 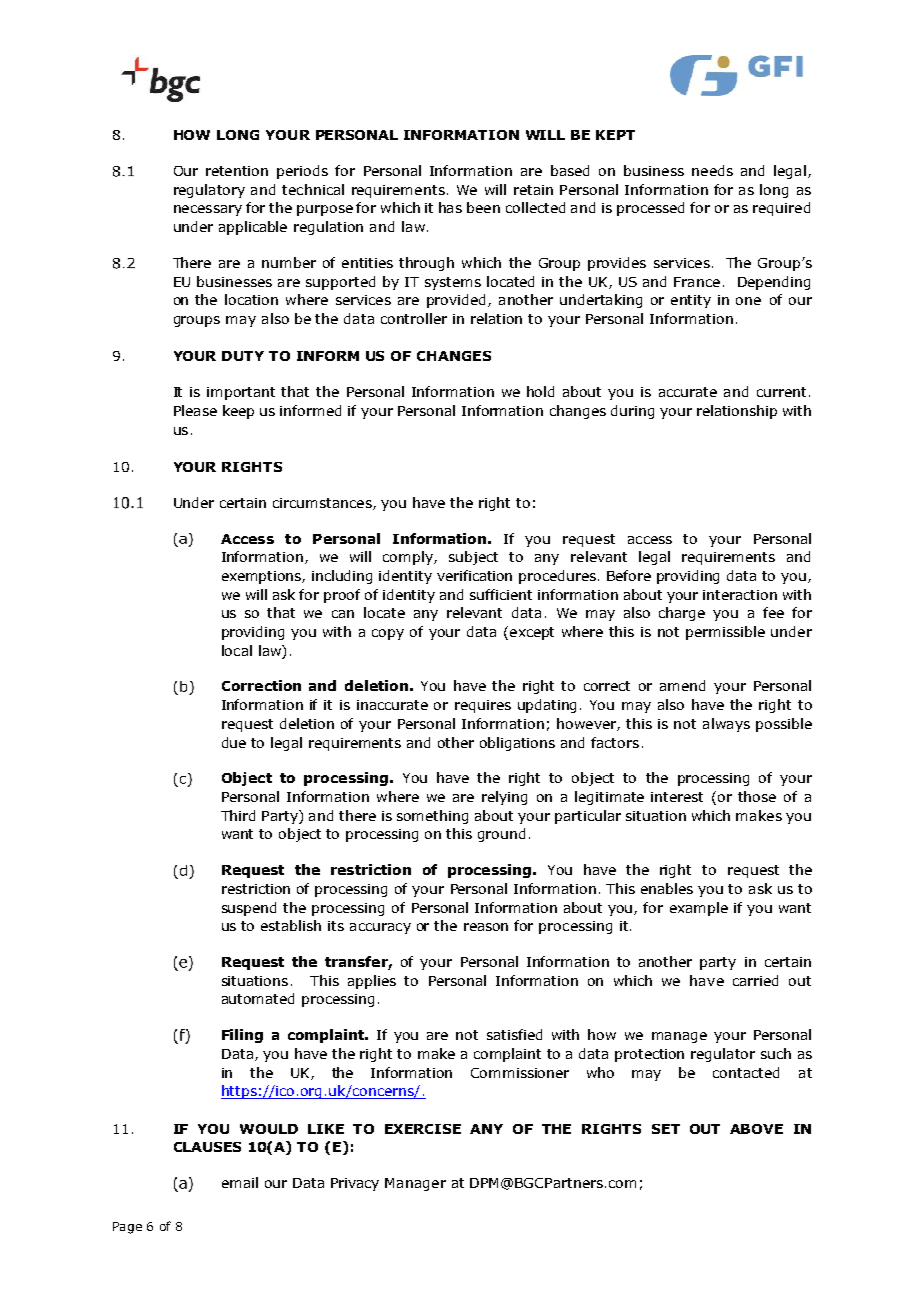 What do you see at coordinates (240, 1182) in the page?
I see `email` at bounding box center [240, 1182].
